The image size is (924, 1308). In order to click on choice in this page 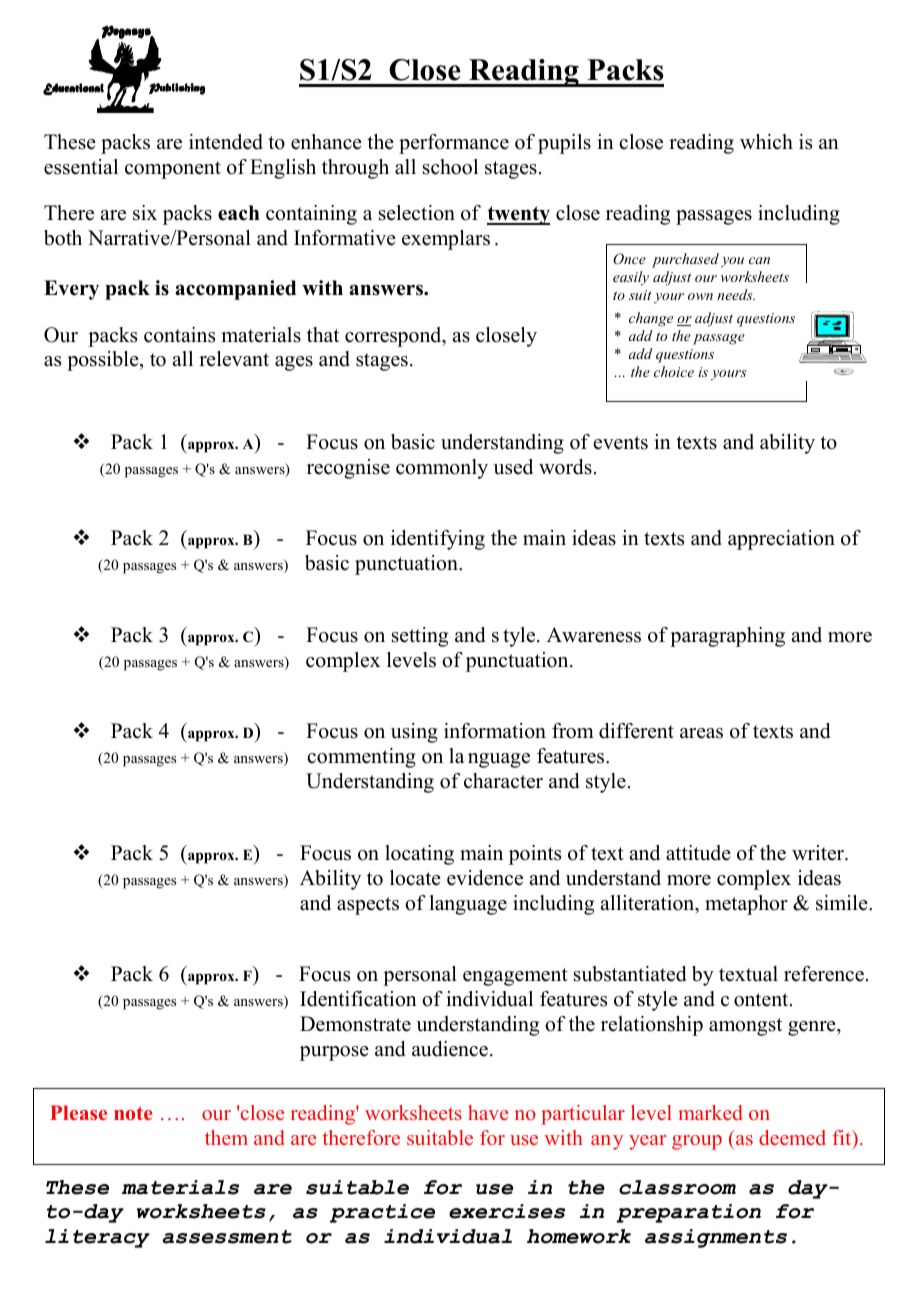, I will do `click(674, 371)`.
